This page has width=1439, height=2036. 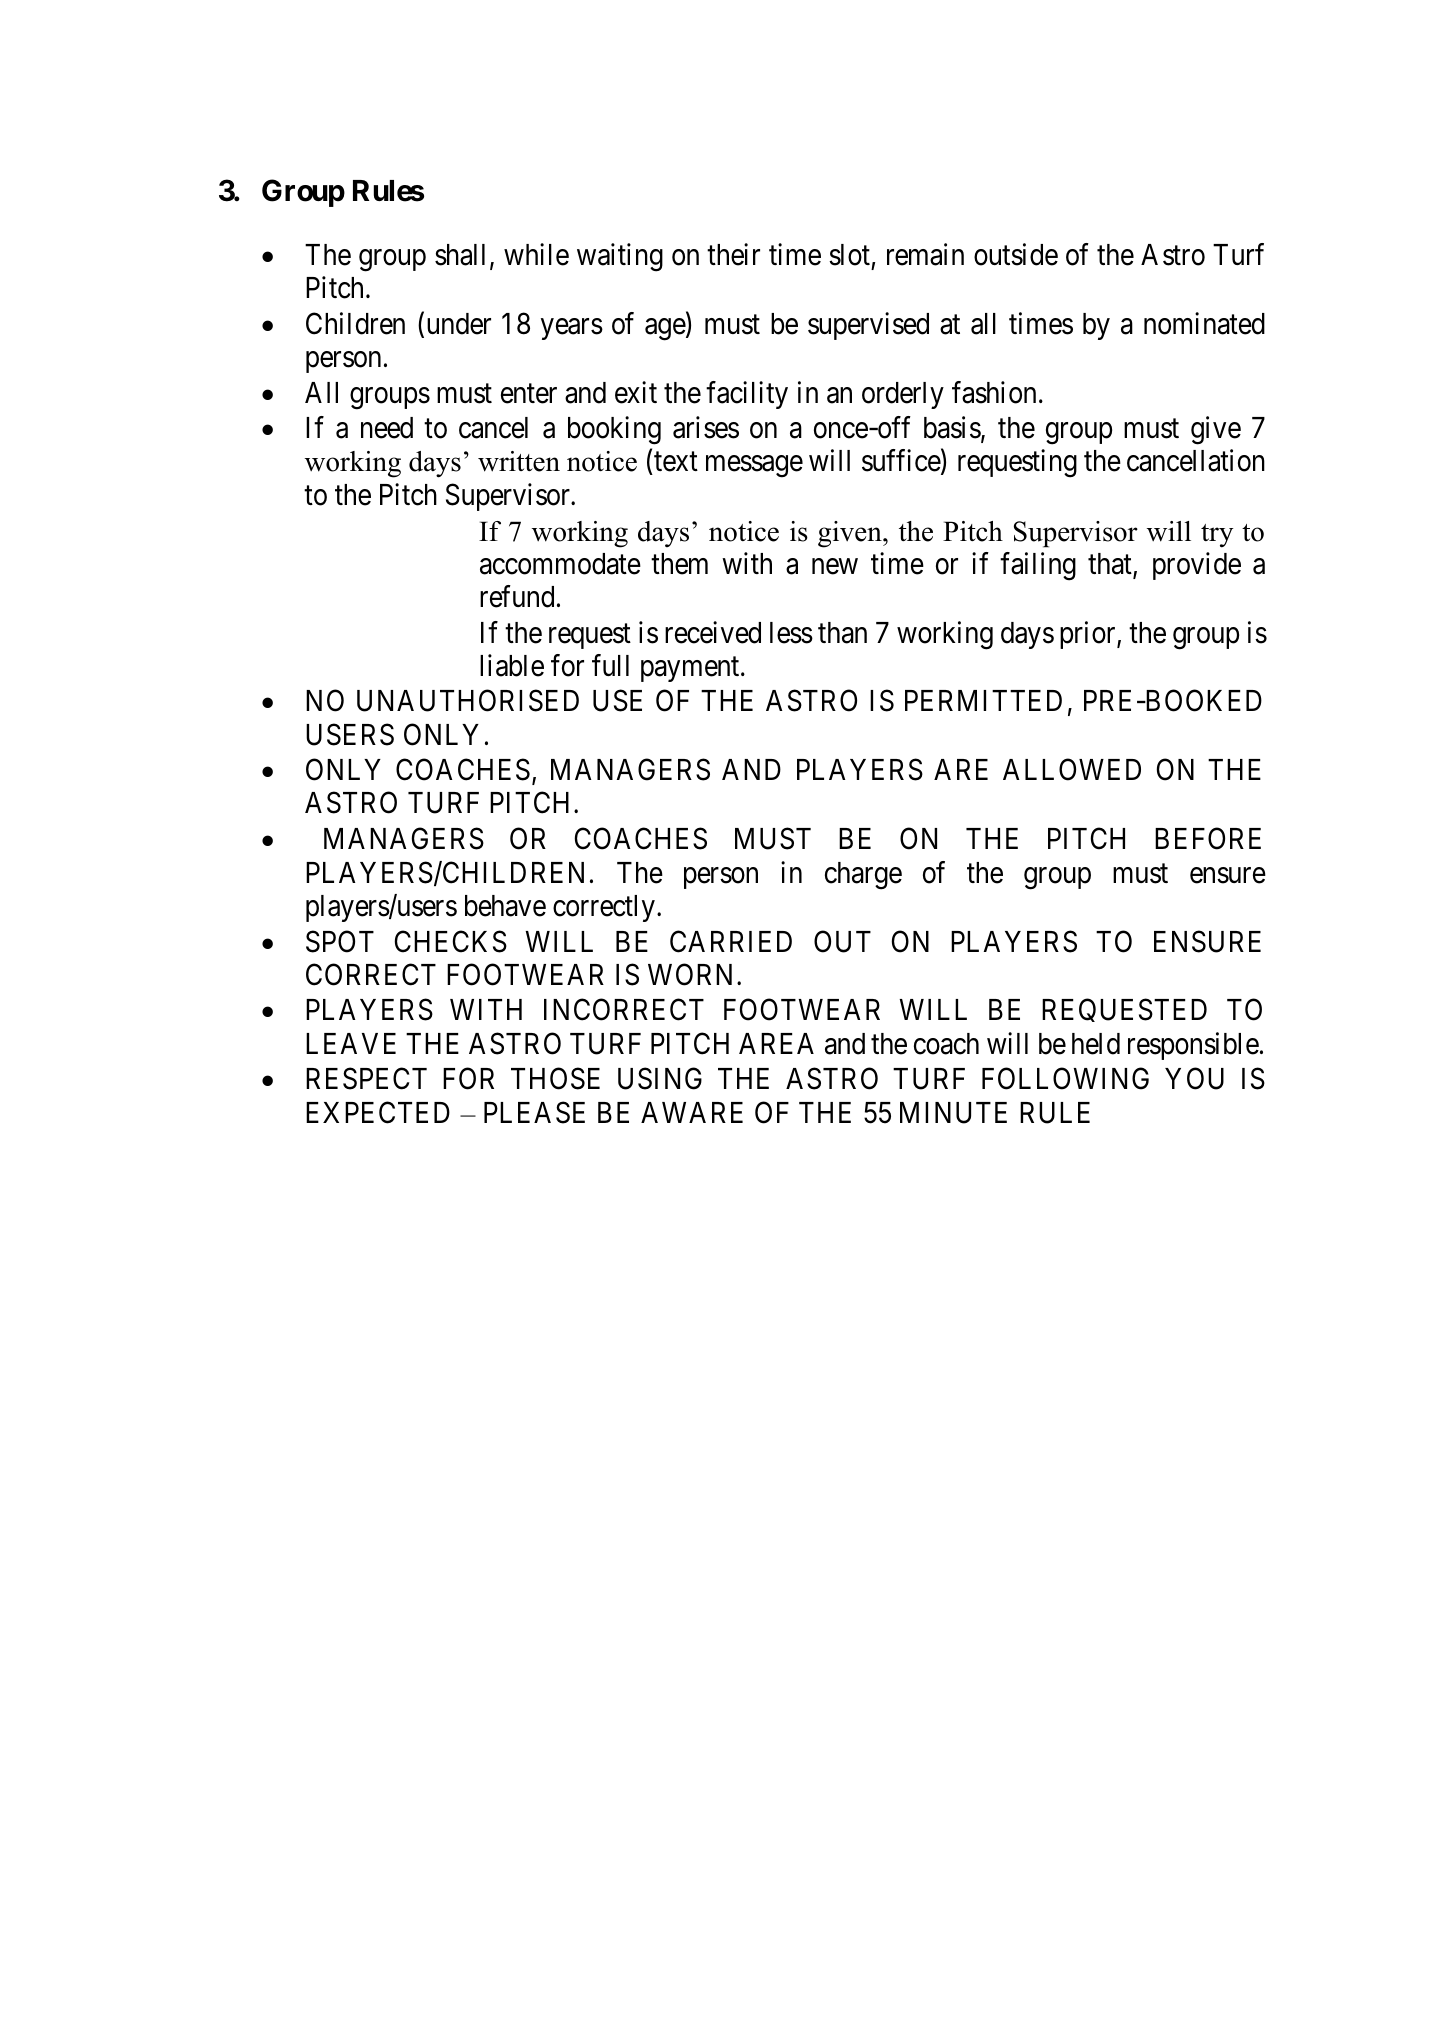 What do you see at coordinates (560, 564) in the page?
I see `accommodate` at bounding box center [560, 564].
